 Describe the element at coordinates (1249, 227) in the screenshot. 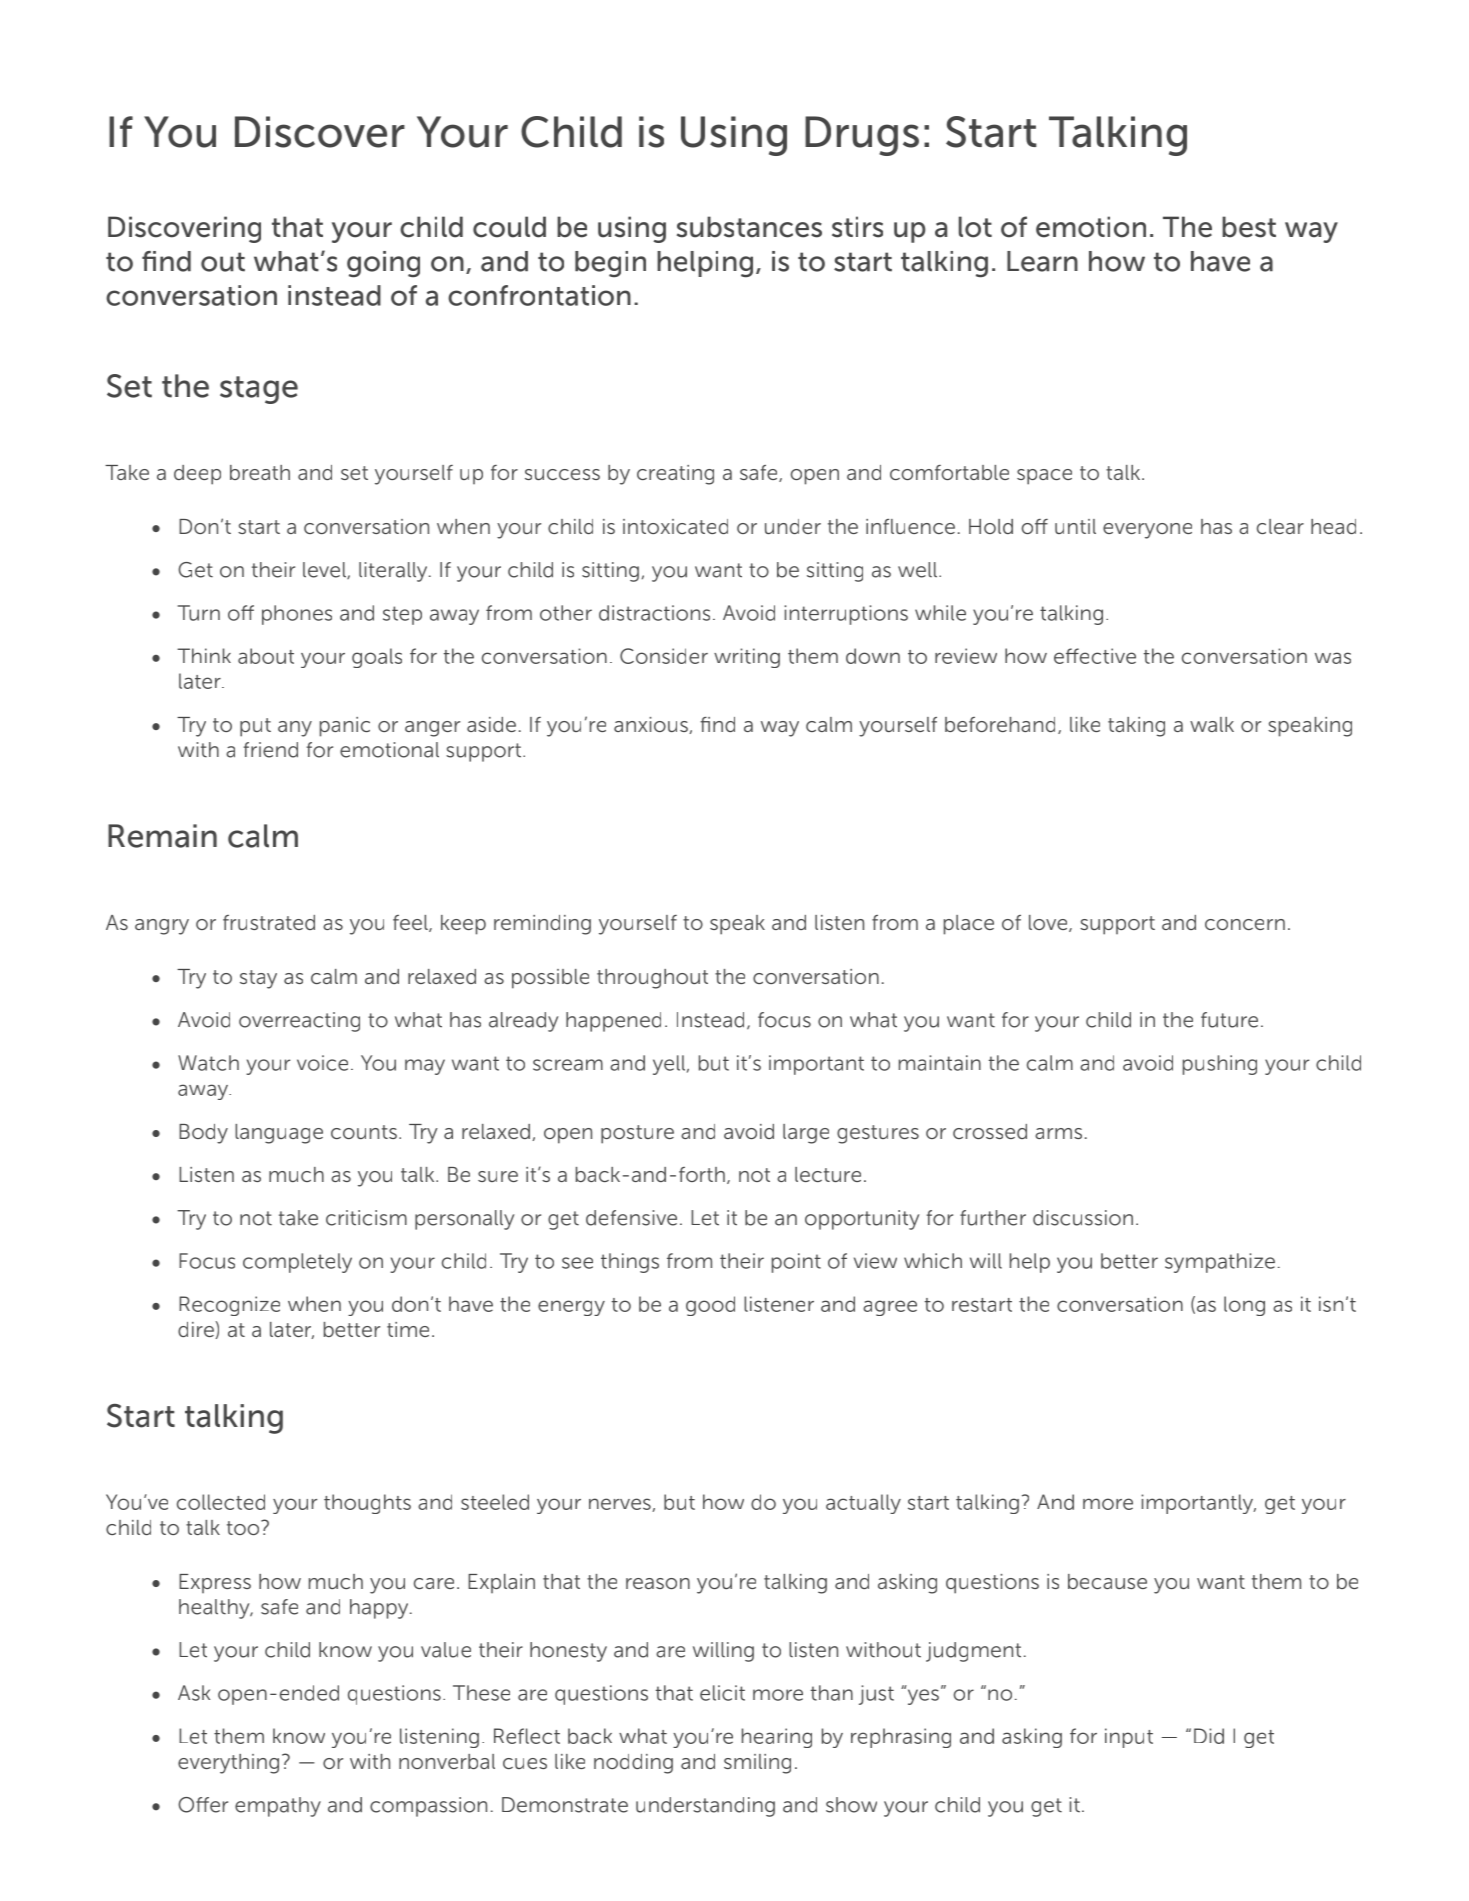

I see `best` at that location.
